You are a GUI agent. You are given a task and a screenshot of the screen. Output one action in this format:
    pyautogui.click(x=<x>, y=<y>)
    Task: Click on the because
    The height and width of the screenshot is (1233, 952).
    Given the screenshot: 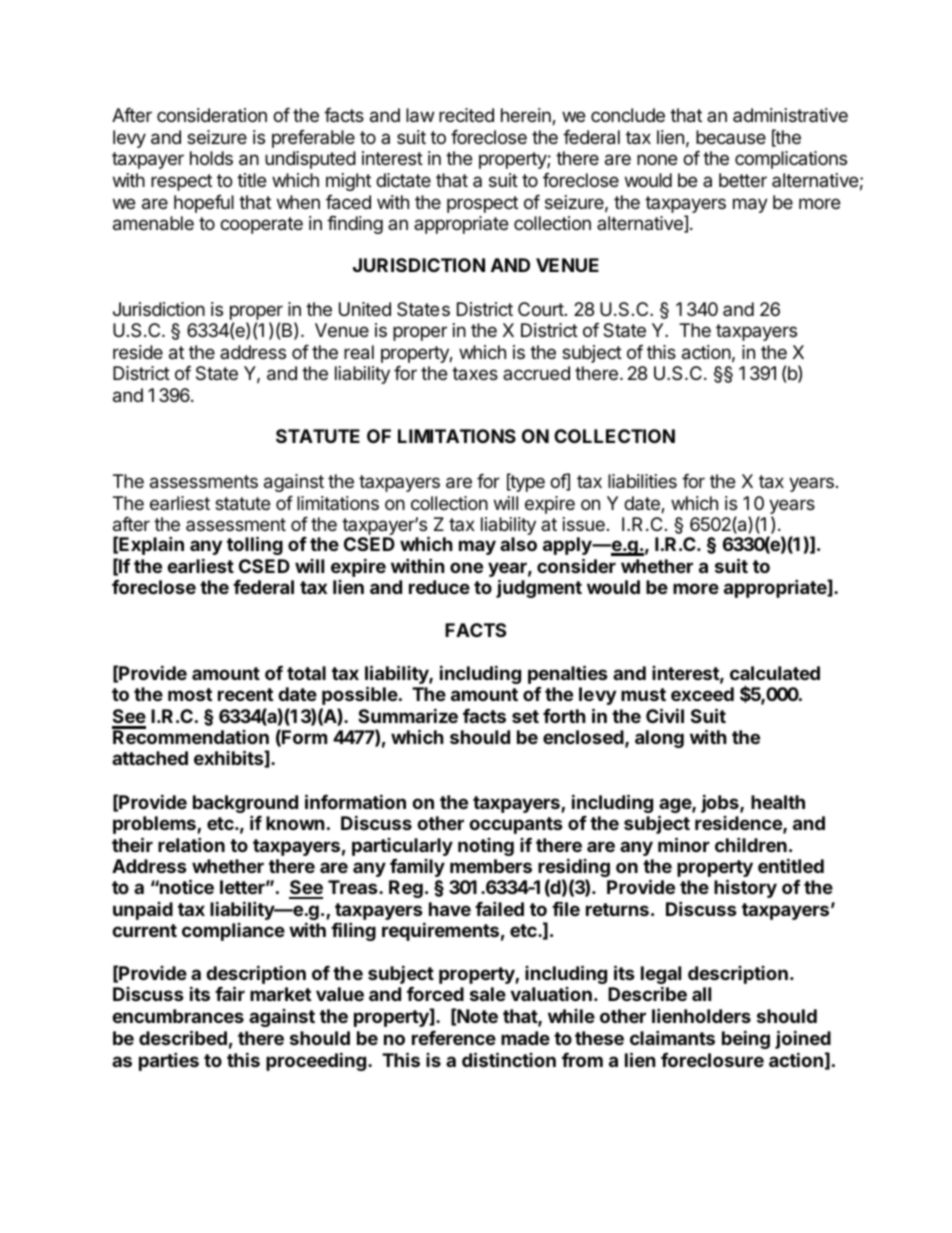 What is the action you would take?
    pyautogui.click(x=731, y=137)
